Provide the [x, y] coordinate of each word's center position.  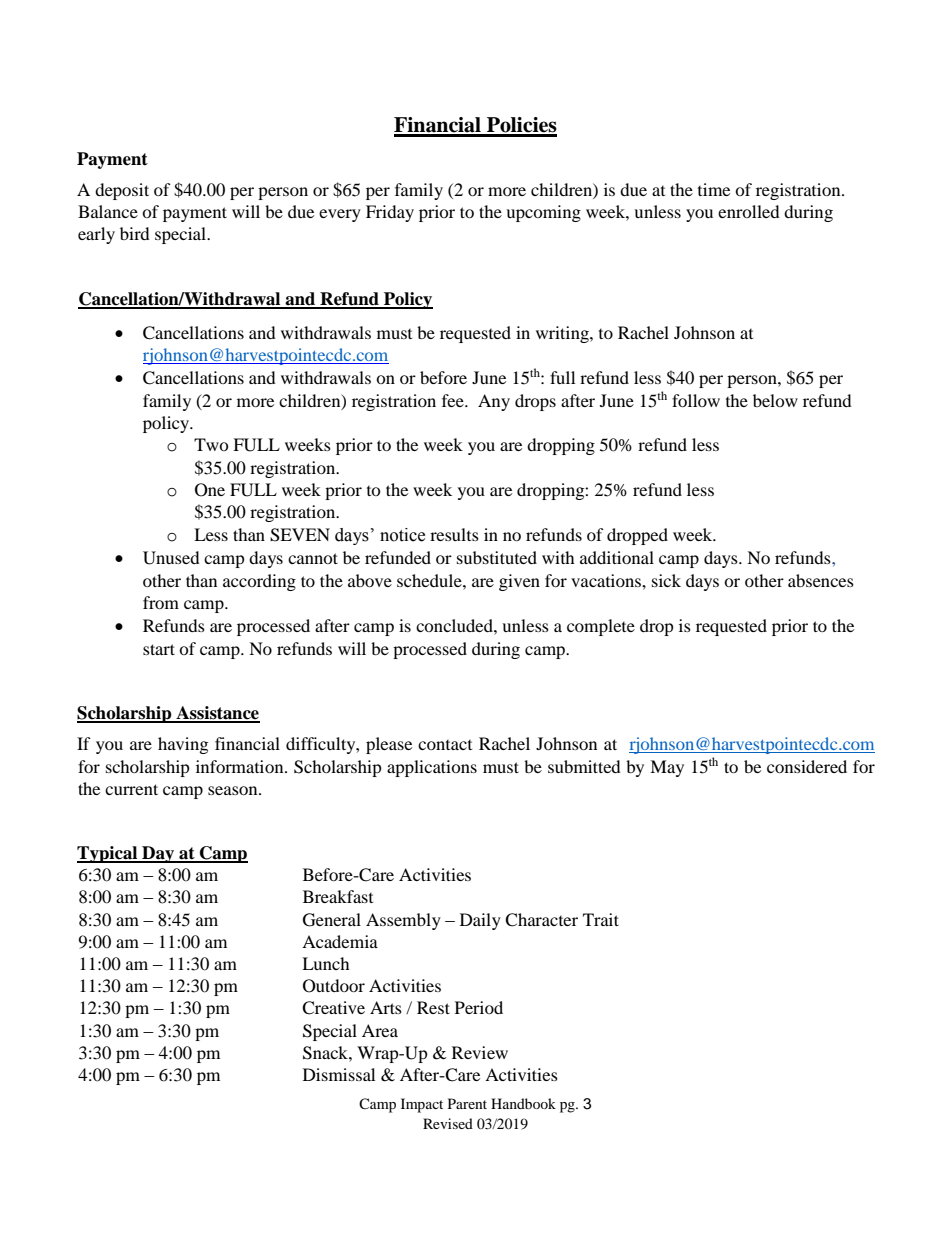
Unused [171, 558]
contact [445, 745]
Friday [390, 213]
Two [211, 444]
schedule [430, 580]
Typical [108, 854]
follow [696, 400]
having [183, 745]
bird [135, 233]
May [667, 768]
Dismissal [339, 1074]
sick [666, 580]
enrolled [749, 211]
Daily [480, 921]
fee [454, 400]
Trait [601, 919]
